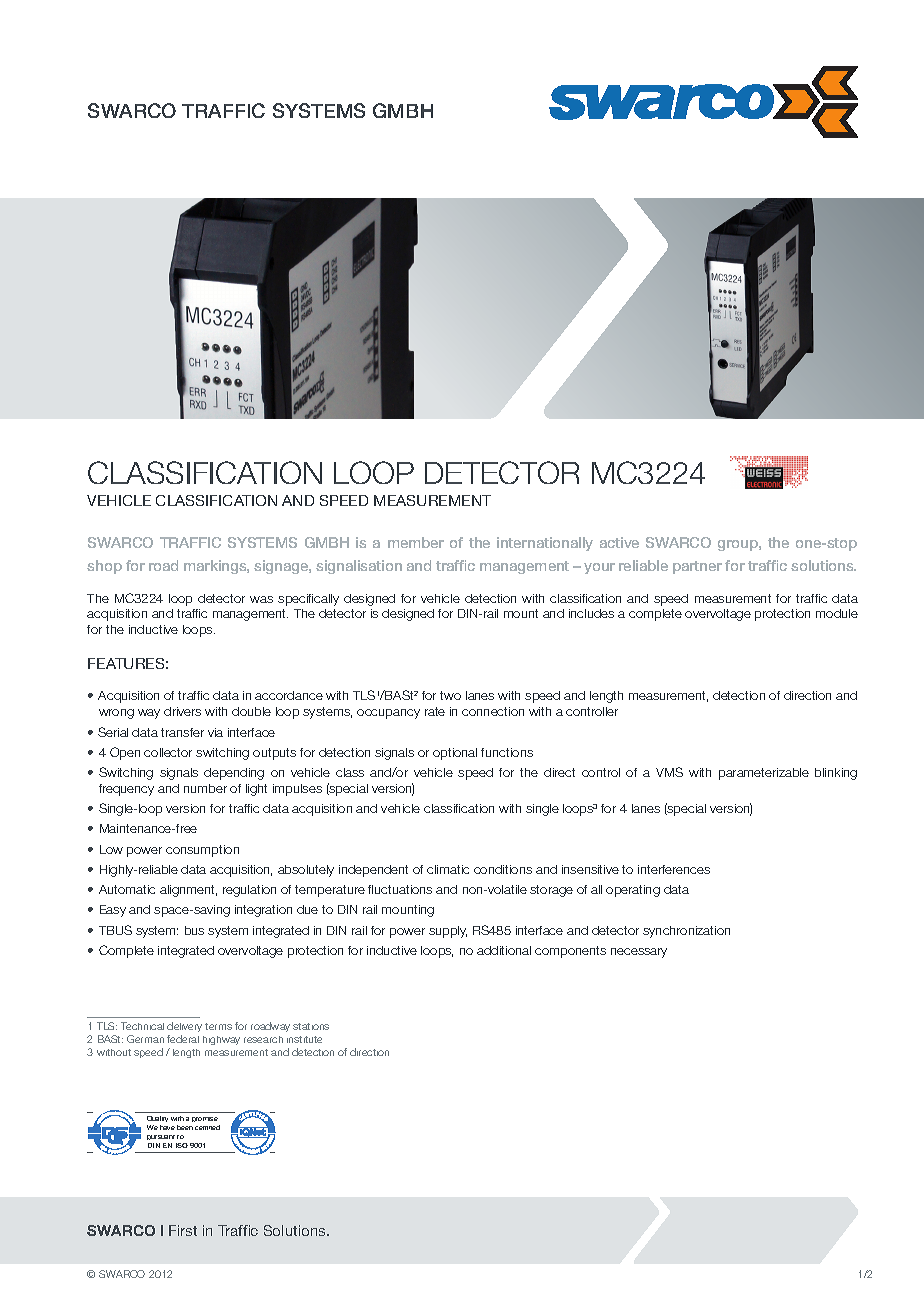 The height and width of the page is (1308, 924). What do you see at coordinates (686, 932) in the page?
I see `synchronization` at bounding box center [686, 932].
